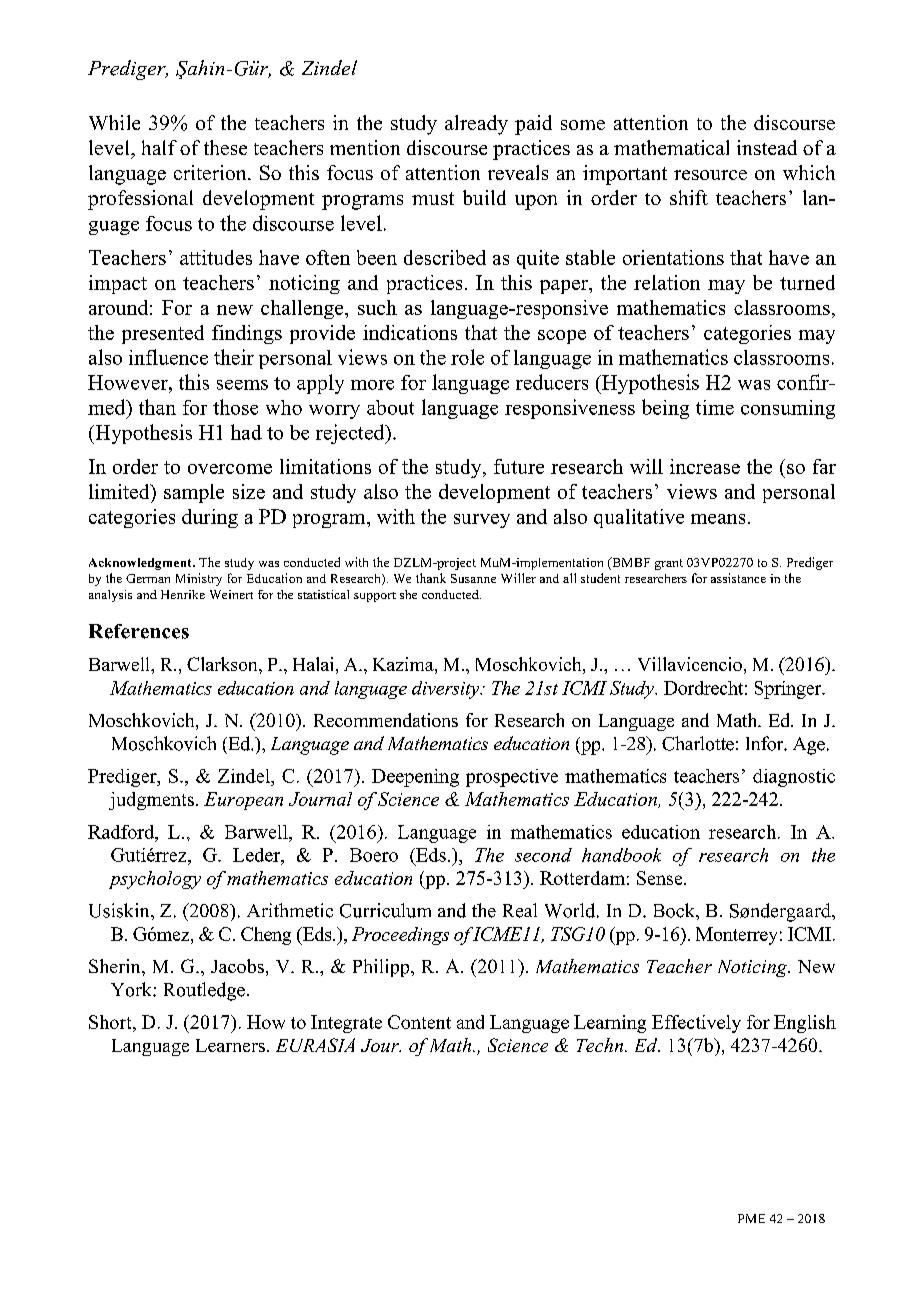  Describe the element at coordinates (767, 147) in the screenshot. I see `instead` at that location.
